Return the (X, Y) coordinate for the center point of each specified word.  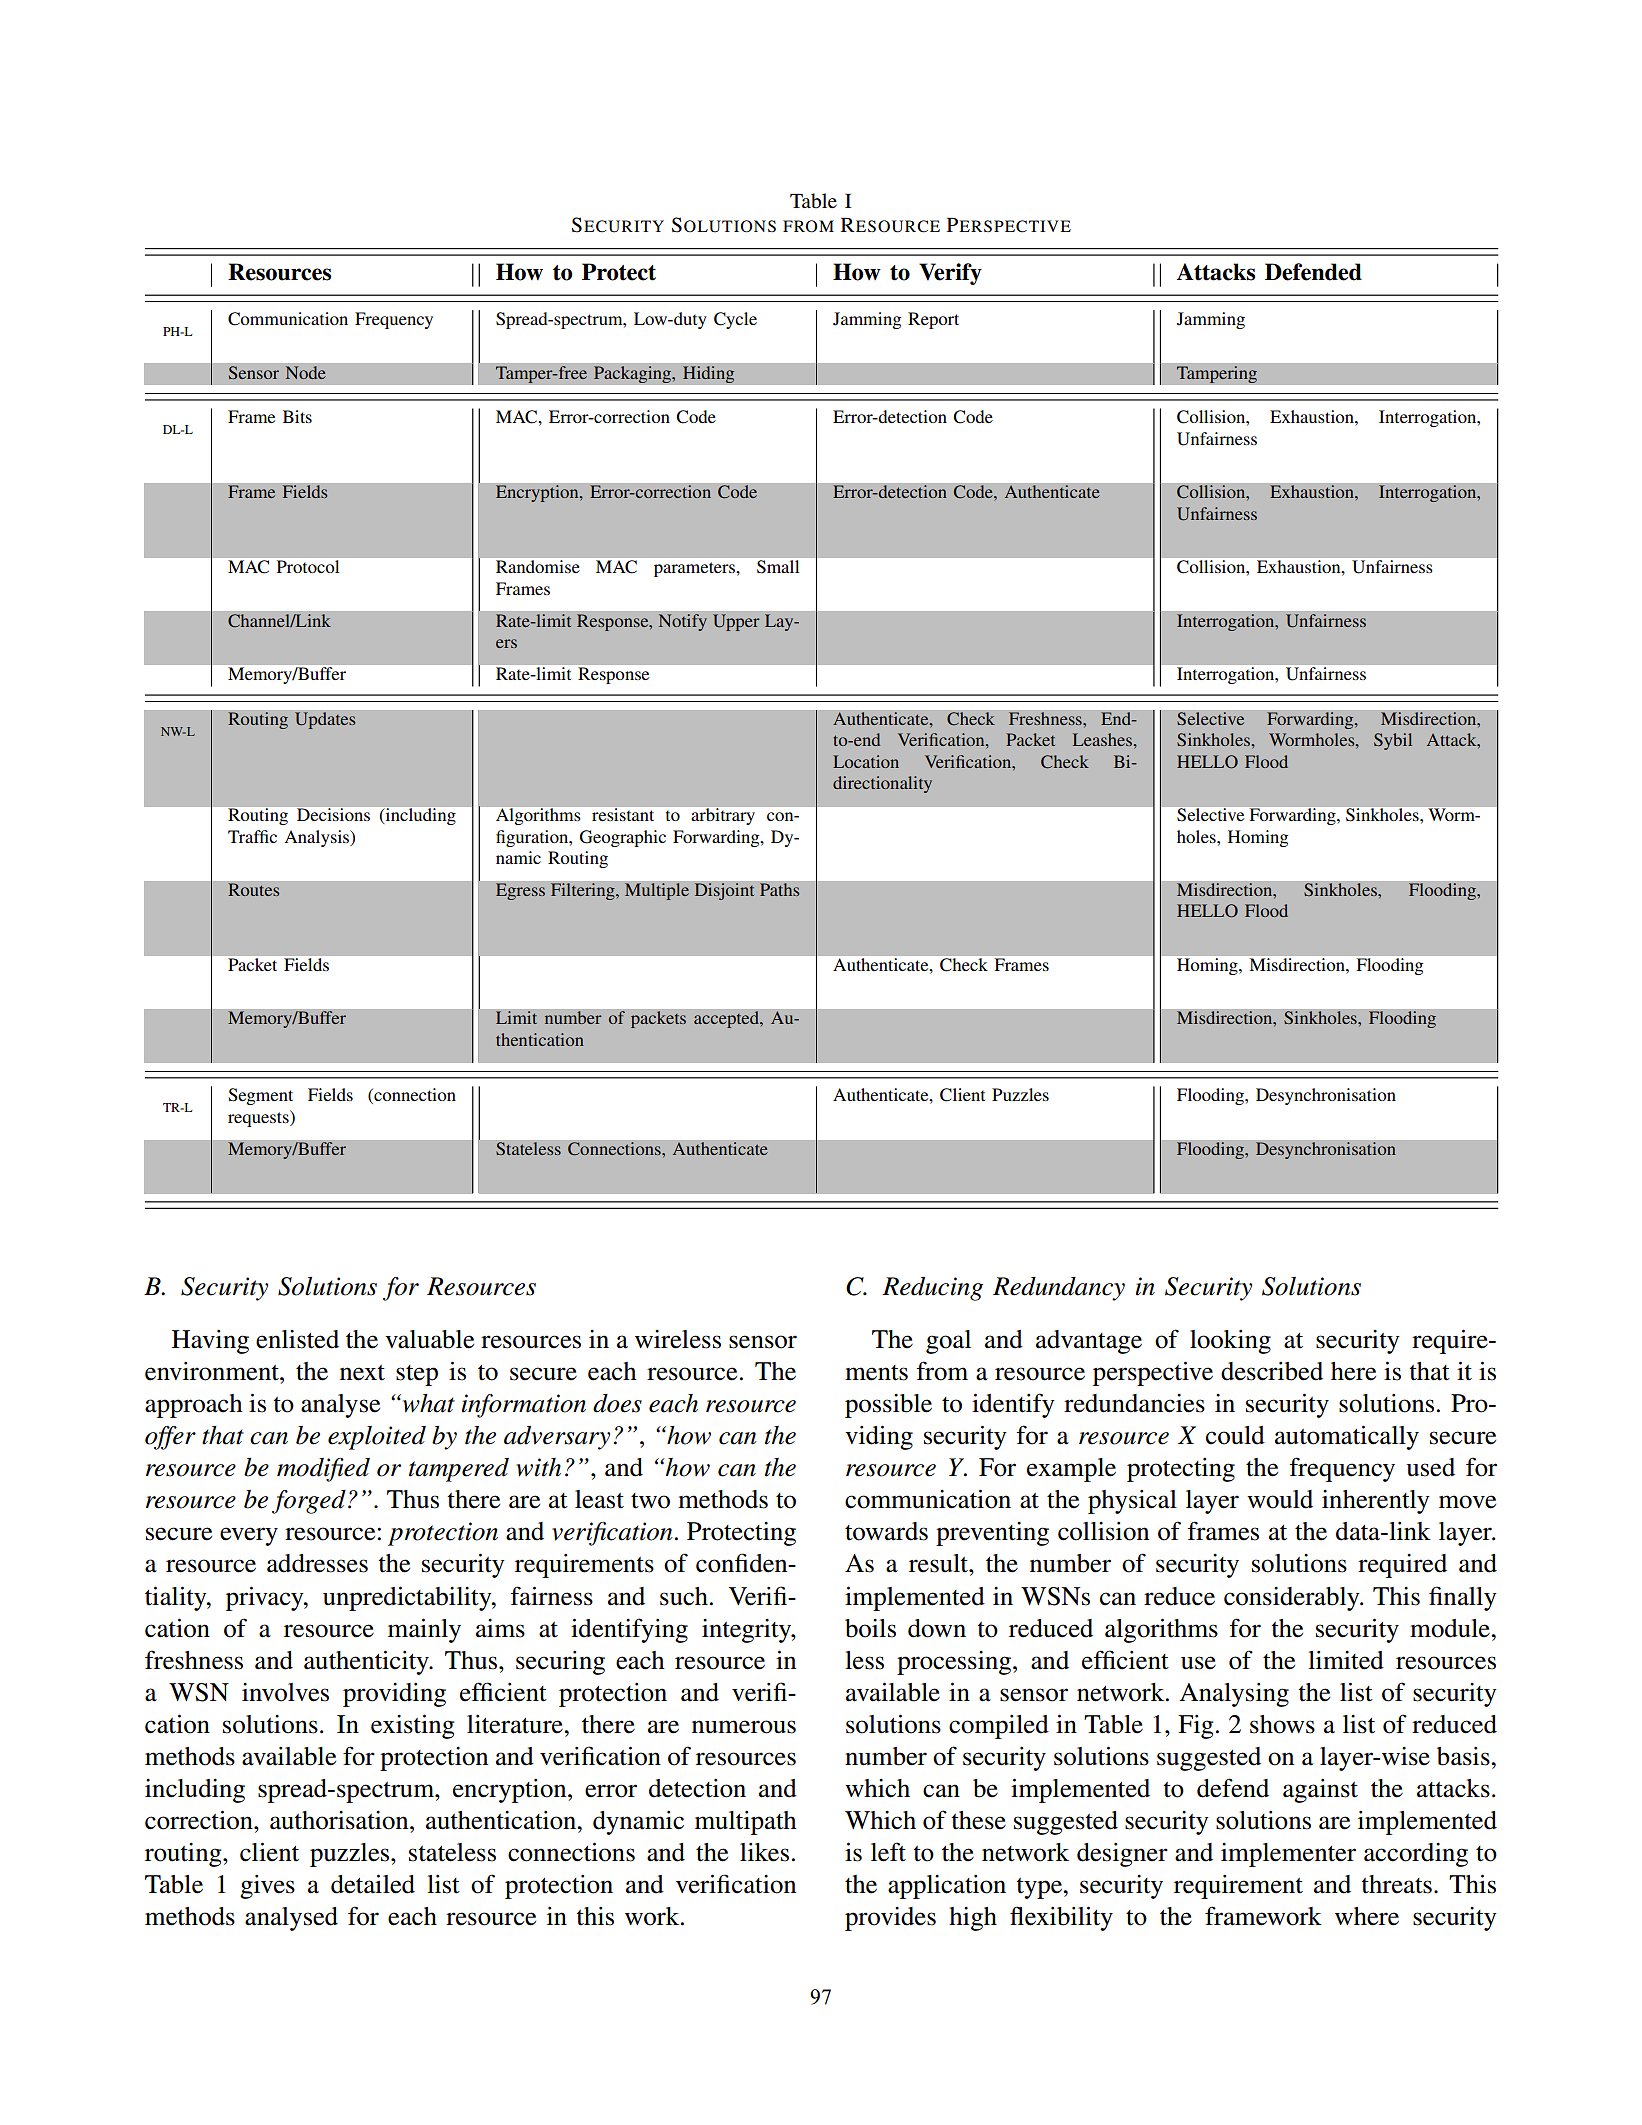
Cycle (735, 320)
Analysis (318, 838)
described (1272, 1371)
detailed (373, 1884)
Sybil (1393, 741)
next (362, 1373)
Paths (780, 890)
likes (764, 1852)
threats (1396, 1884)
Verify (950, 274)
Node (305, 373)
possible (888, 1406)
